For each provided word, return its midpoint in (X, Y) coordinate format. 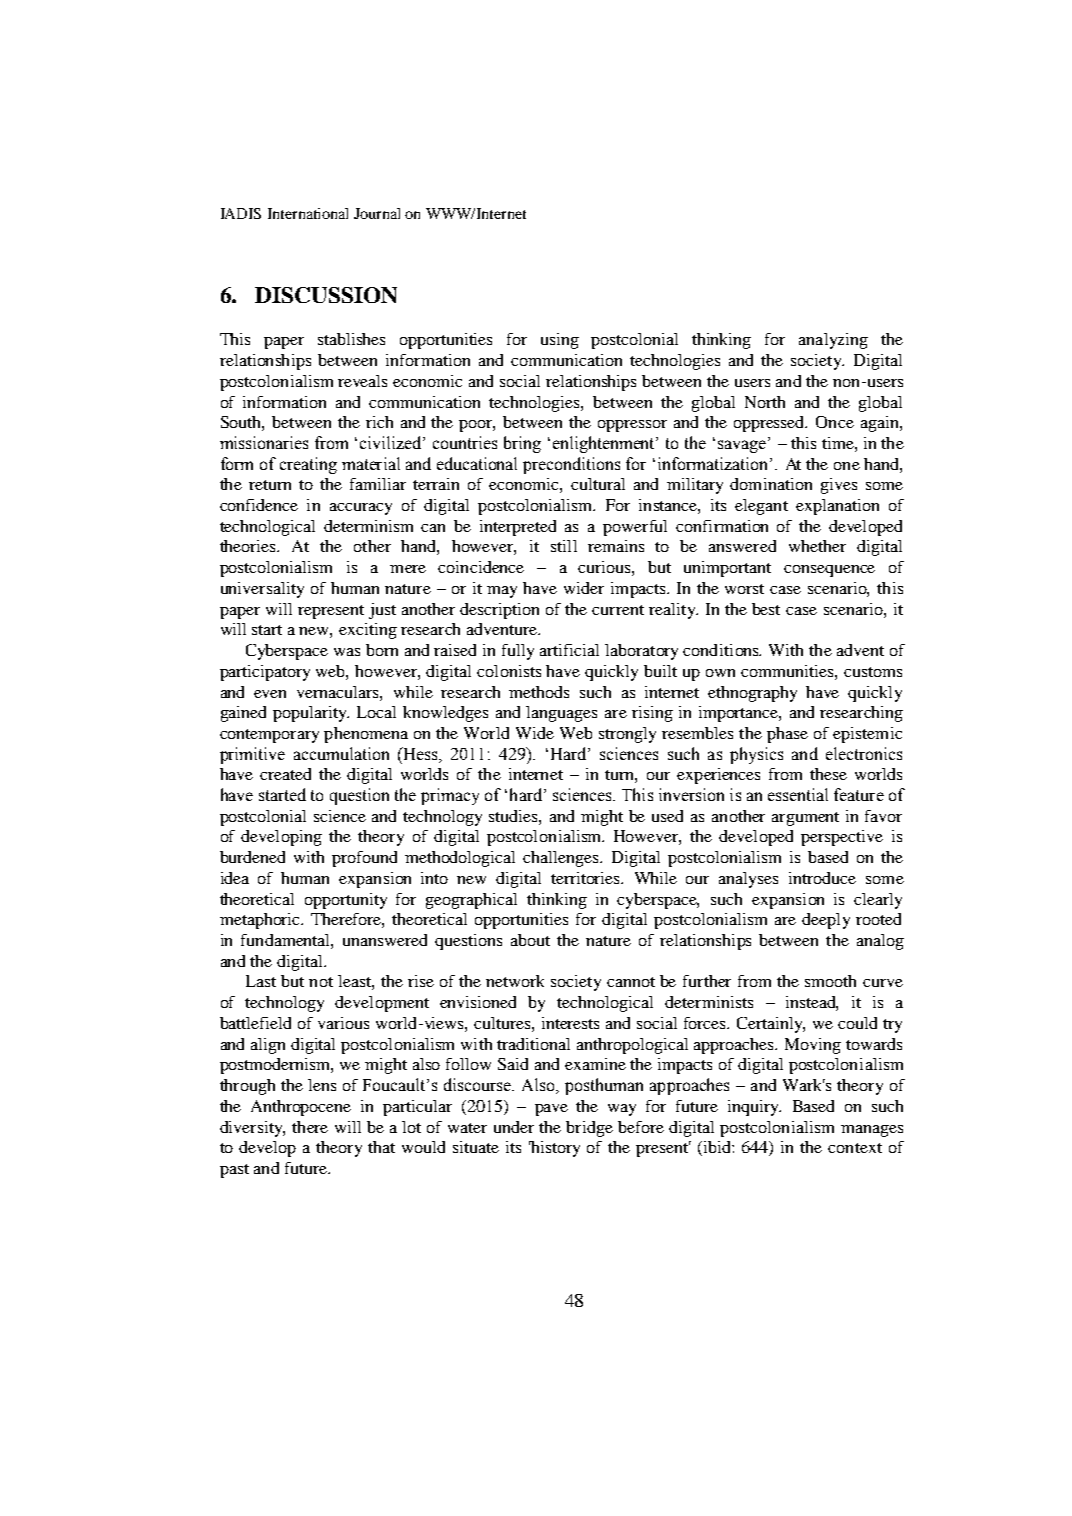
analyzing (833, 341)
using (560, 341)
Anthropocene (301, 1108)
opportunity (346, 901)
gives (839, 486)
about (530, 940)
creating (308, 465)
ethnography (752, 694)
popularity (311, 714)
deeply (826, 921)
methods (539, 692)
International (308, 213)
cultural (598, 484)
